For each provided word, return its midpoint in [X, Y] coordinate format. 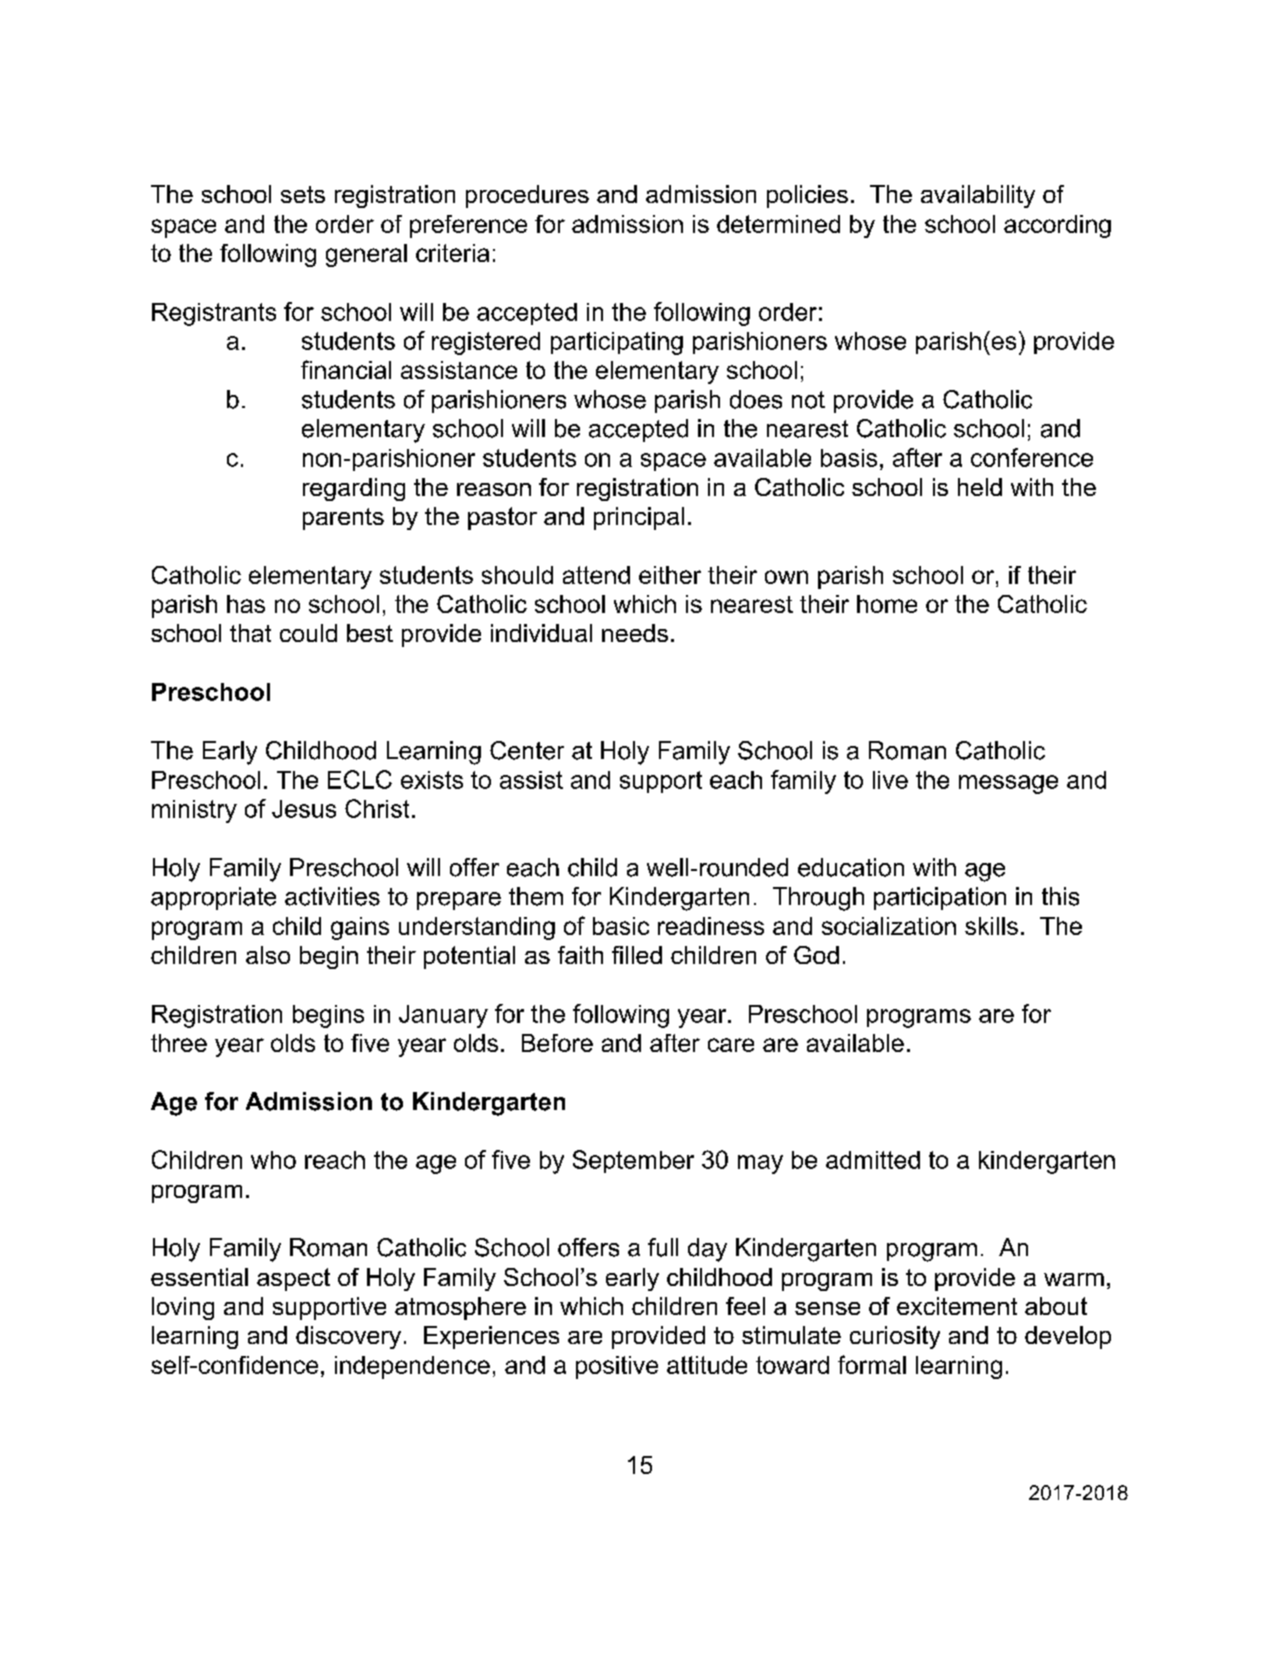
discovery [348, 1337]
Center [527, 750]
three [179, 1043]
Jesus [304, 809]
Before [557, 1043]
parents [343, 519]
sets [303, 194]
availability [978, 196]
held [980, 487]
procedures [527, 196]
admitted [873, 1160]
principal [639, 518]
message [1008, 784]
